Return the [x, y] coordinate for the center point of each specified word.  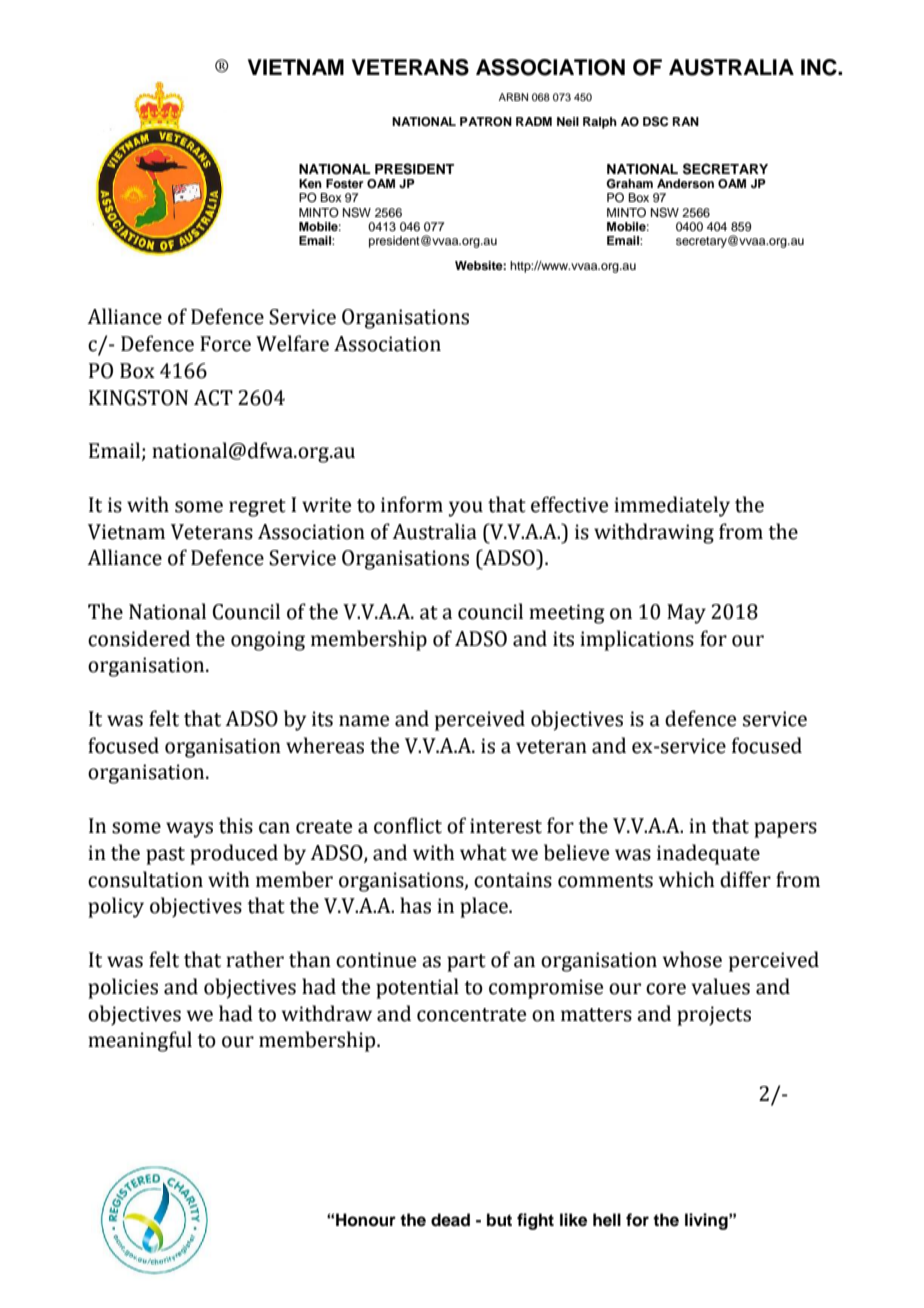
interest [506, 826]
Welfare [292, 343]
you [466, 509]
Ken [310, 183]
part [466, 963]
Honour [366, 1220]
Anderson [685, 183]
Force [225, 344]
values [720, 986]
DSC [655, 122]
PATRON [486, 122]
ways [189, 830]
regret [257, 508]
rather [255, 959]
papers [785, 830]
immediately [672, 506]
